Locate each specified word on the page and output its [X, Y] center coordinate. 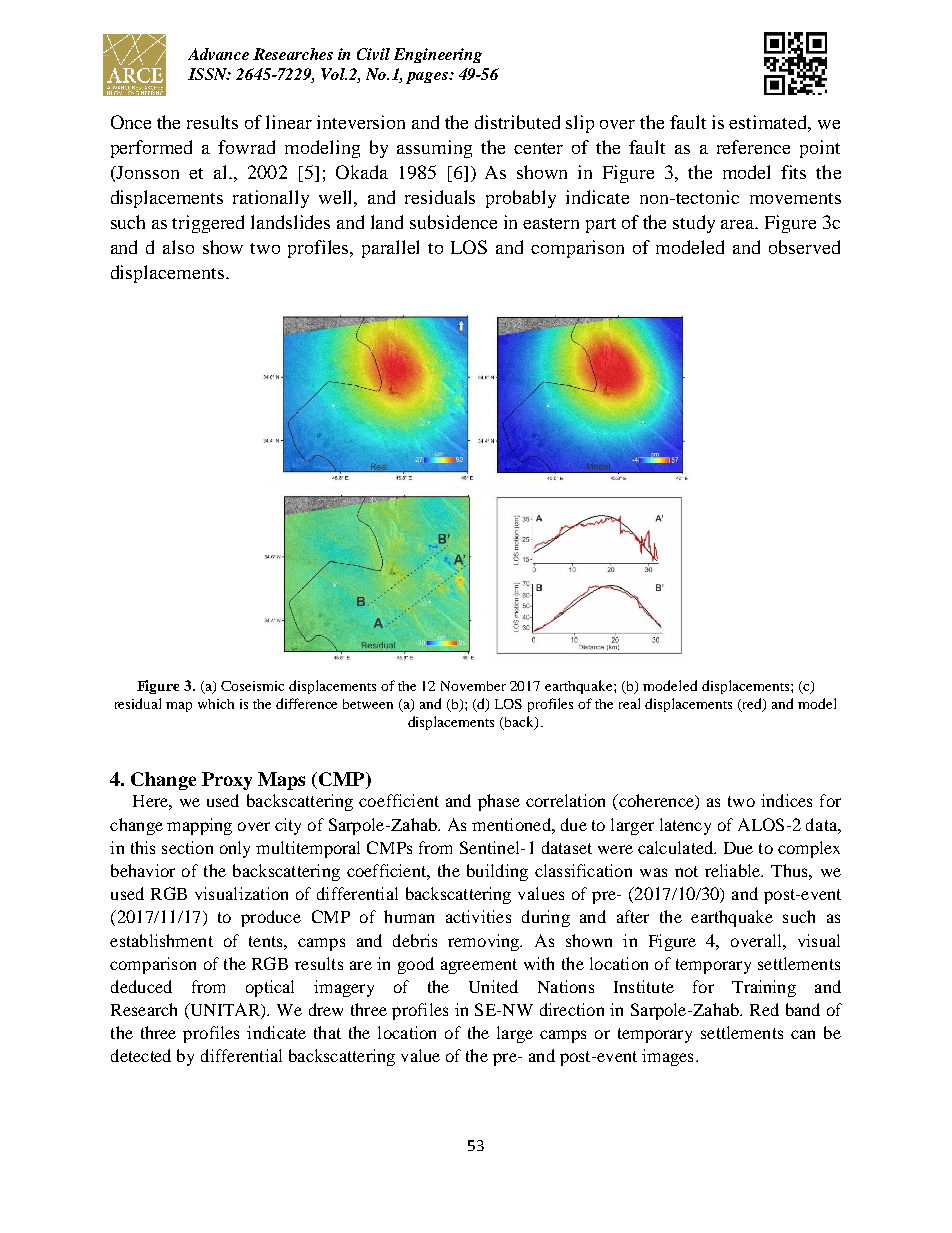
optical [270, 988]
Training [764, 988]
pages [428, 78]
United [493, 986]
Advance [218, 54]
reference [753, 147]
